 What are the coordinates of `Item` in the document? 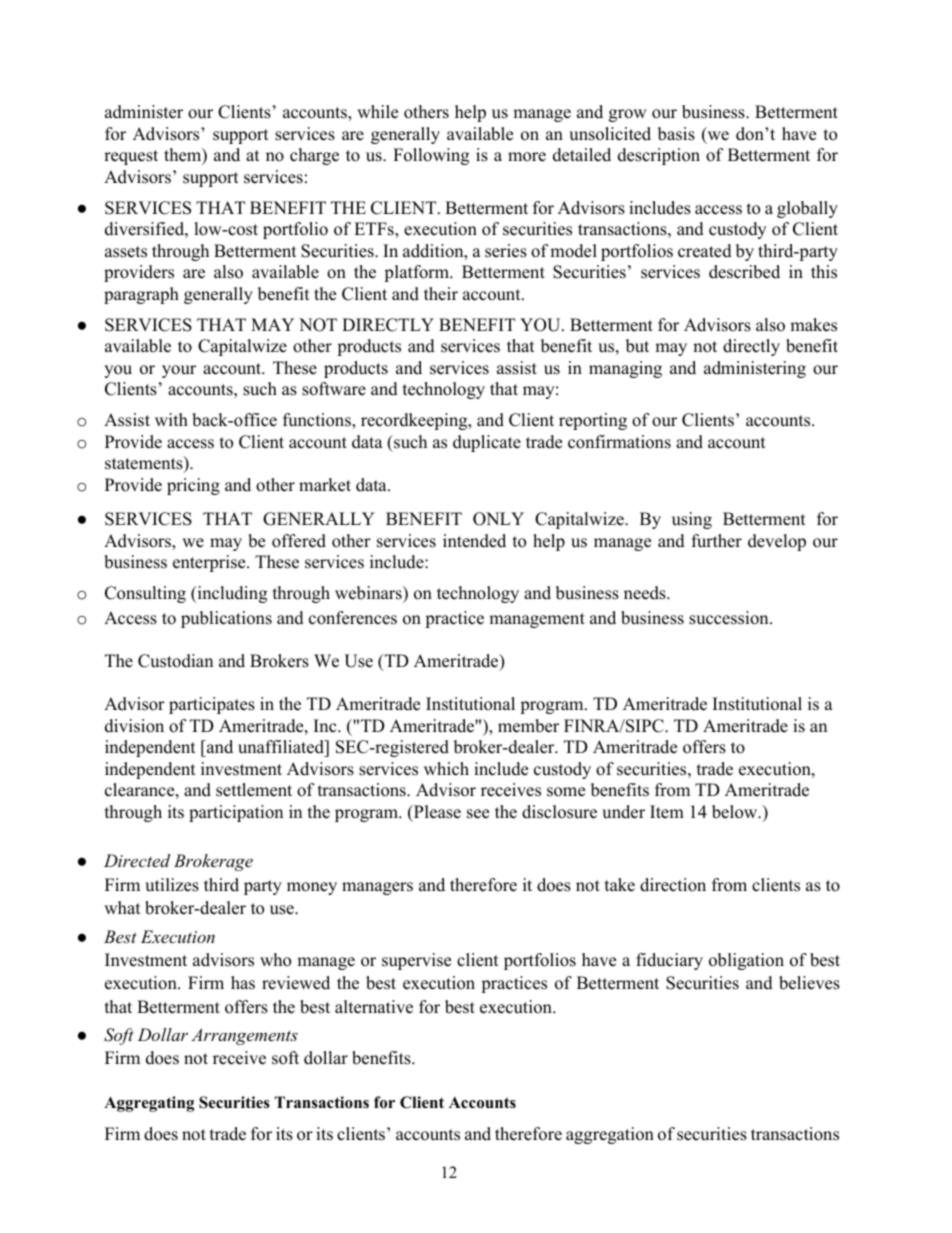 It's located at (667, 812).
